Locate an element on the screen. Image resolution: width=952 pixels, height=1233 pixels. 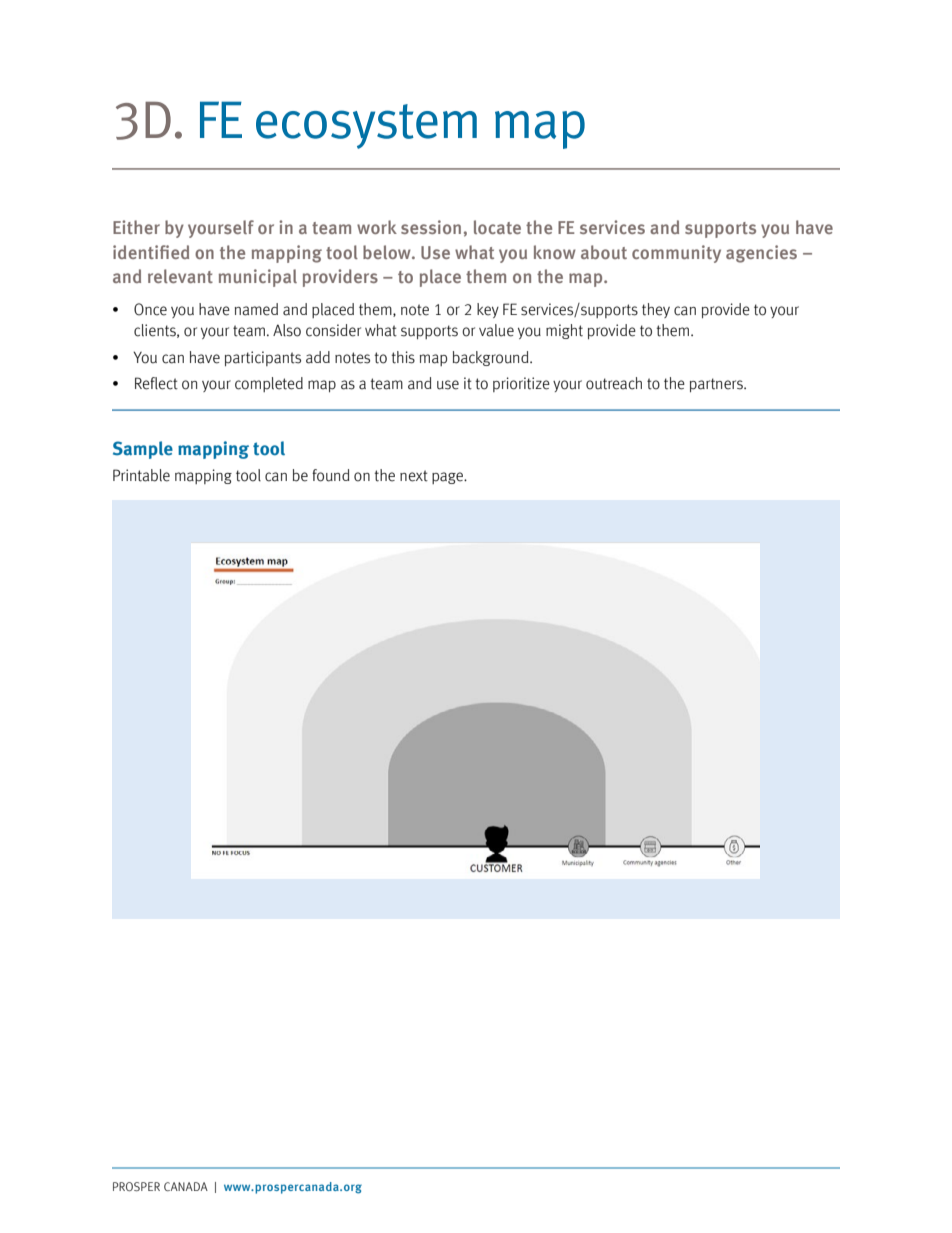
community is located at coordinates (676, 254).
